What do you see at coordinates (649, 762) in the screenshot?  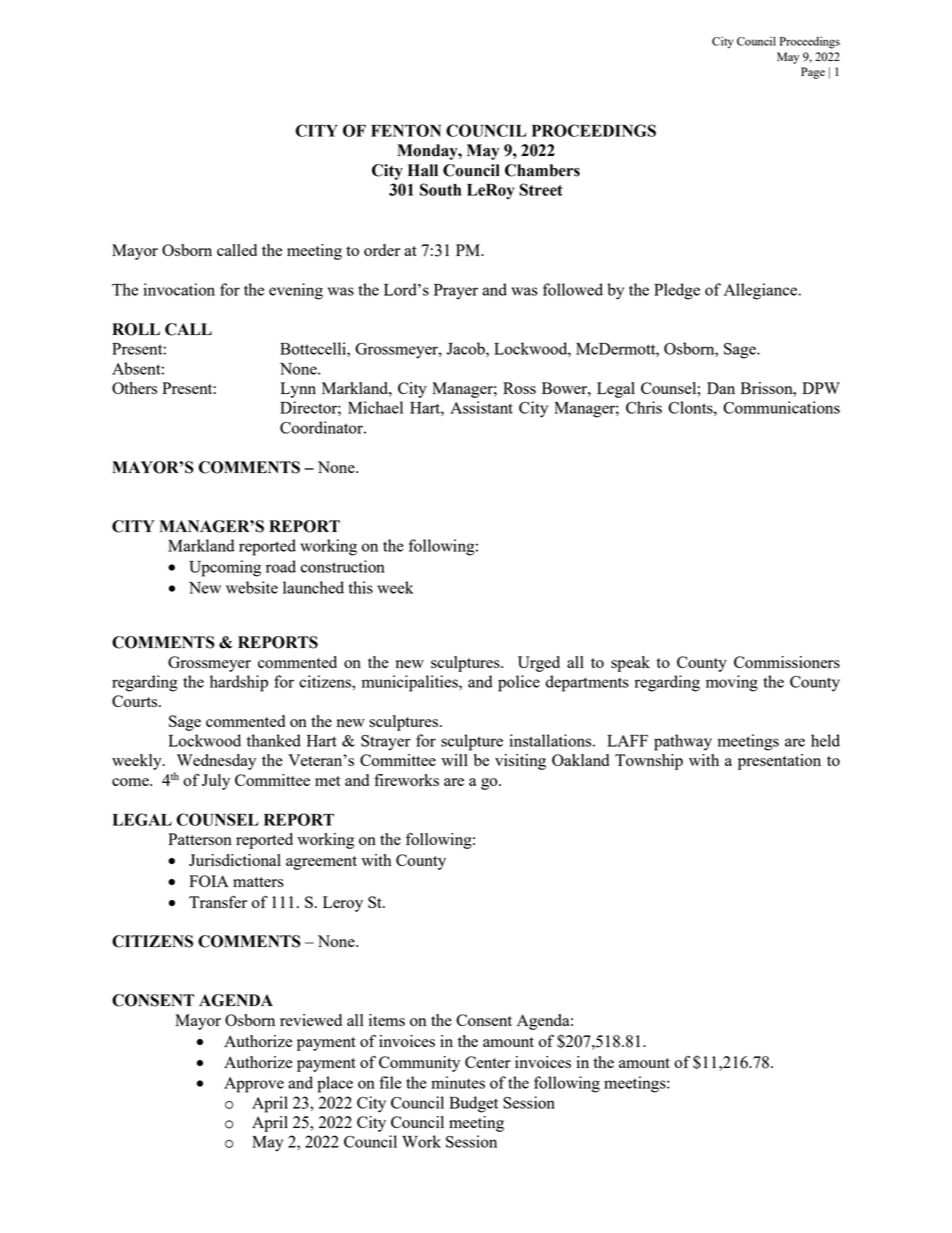 I see `Township` at bounding box center [649, 762].
